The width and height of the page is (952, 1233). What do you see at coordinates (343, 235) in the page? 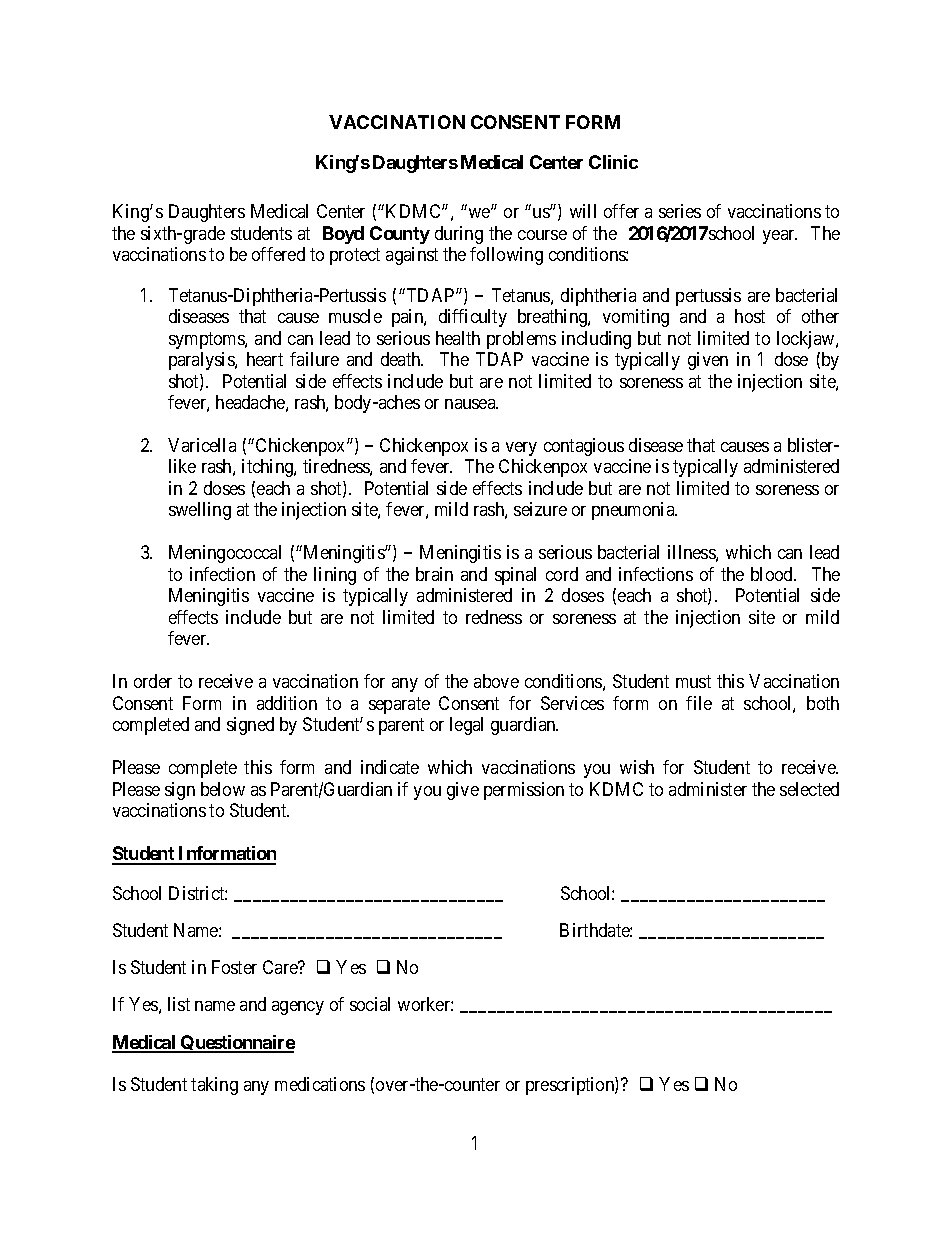
I see `Boyd` at bounding box center [343, 235].
